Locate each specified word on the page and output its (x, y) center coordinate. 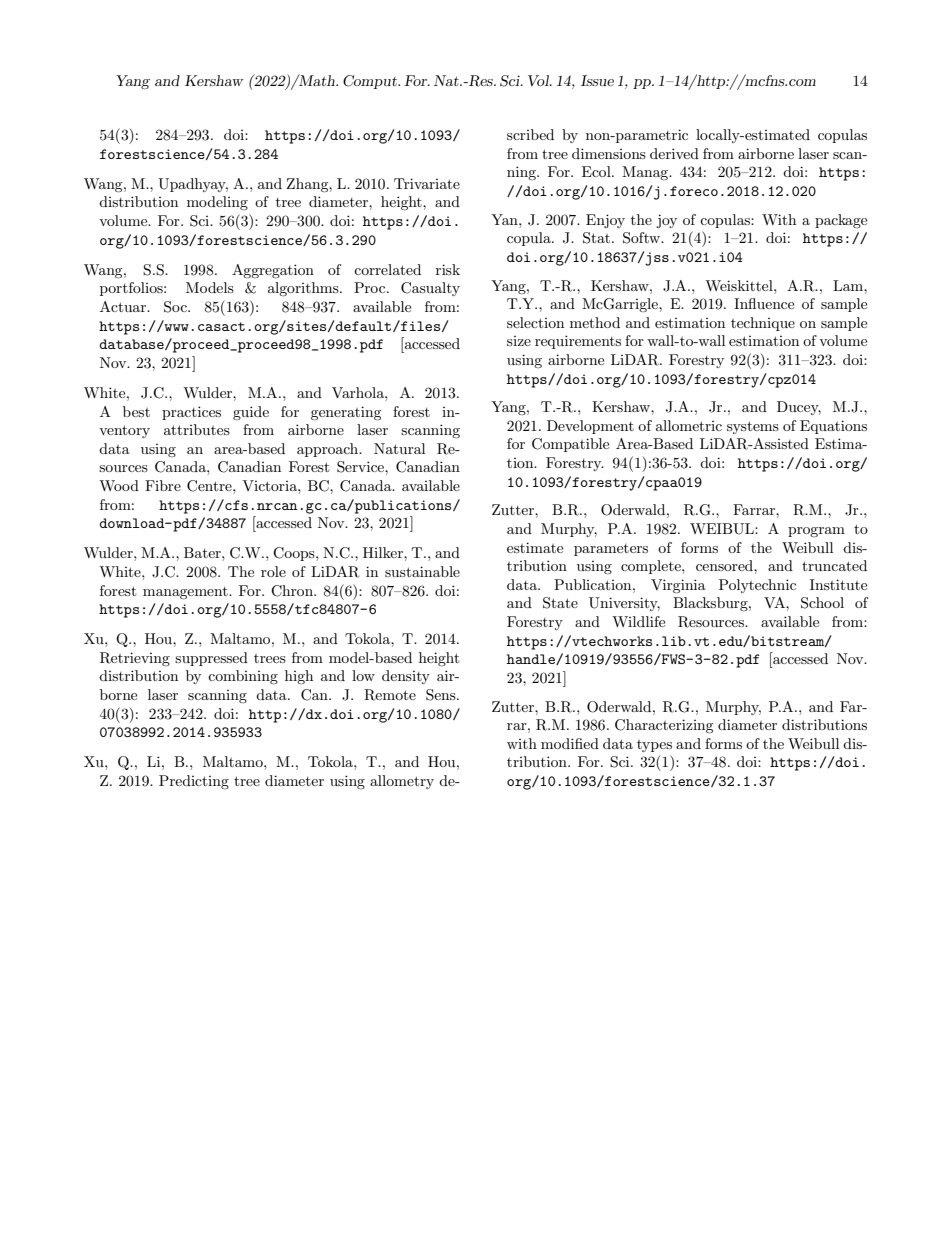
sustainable (422, 571)
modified (570, 743)
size (519, 341)
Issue (597, 80)
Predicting (194, 782)
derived (674, 153)
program (816, 532)
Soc (176, 307)
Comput (371, 82)
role (273, 571)
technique (763, 324)
